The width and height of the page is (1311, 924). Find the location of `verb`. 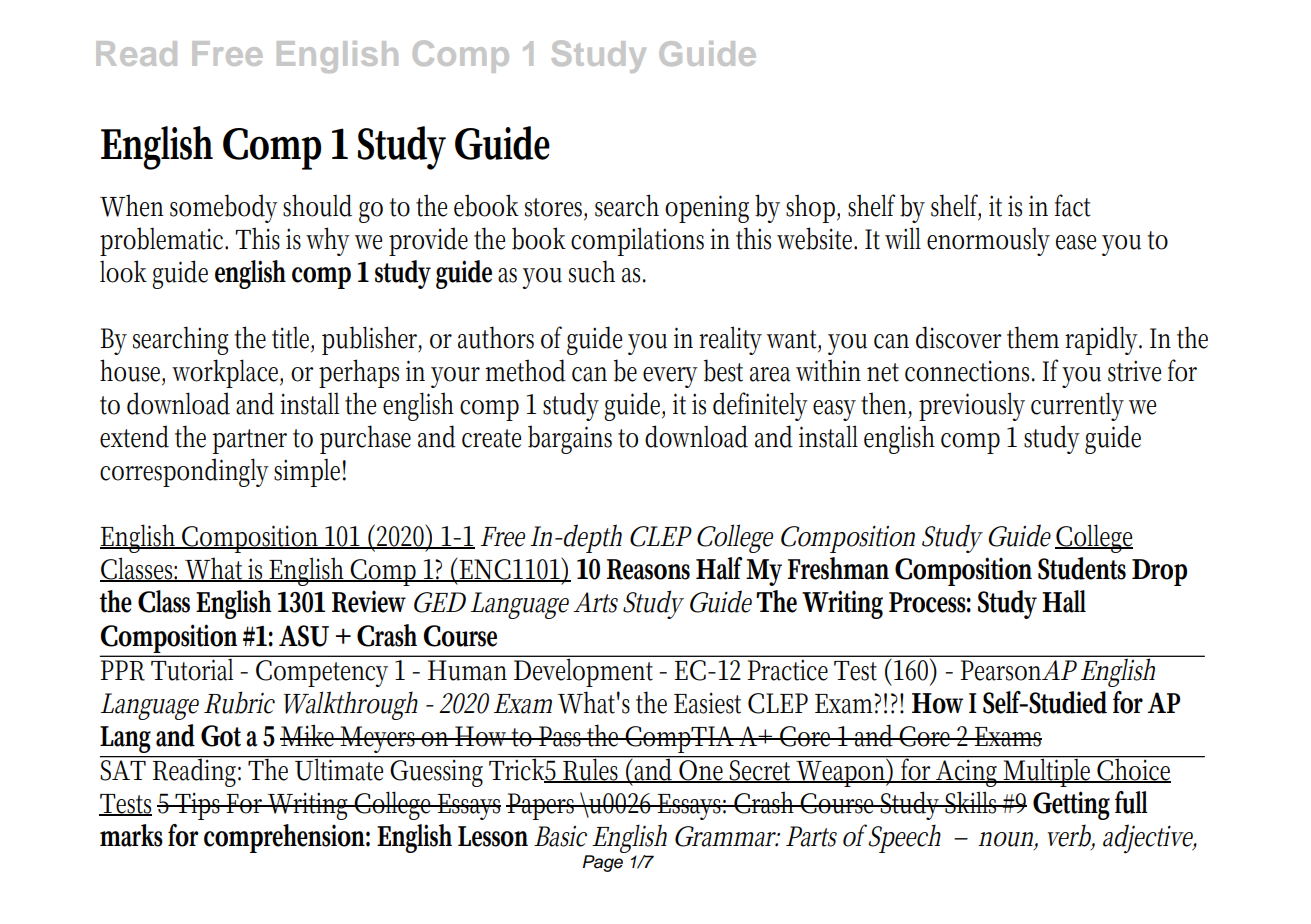

verb is located at coordinates (1071, 836).
